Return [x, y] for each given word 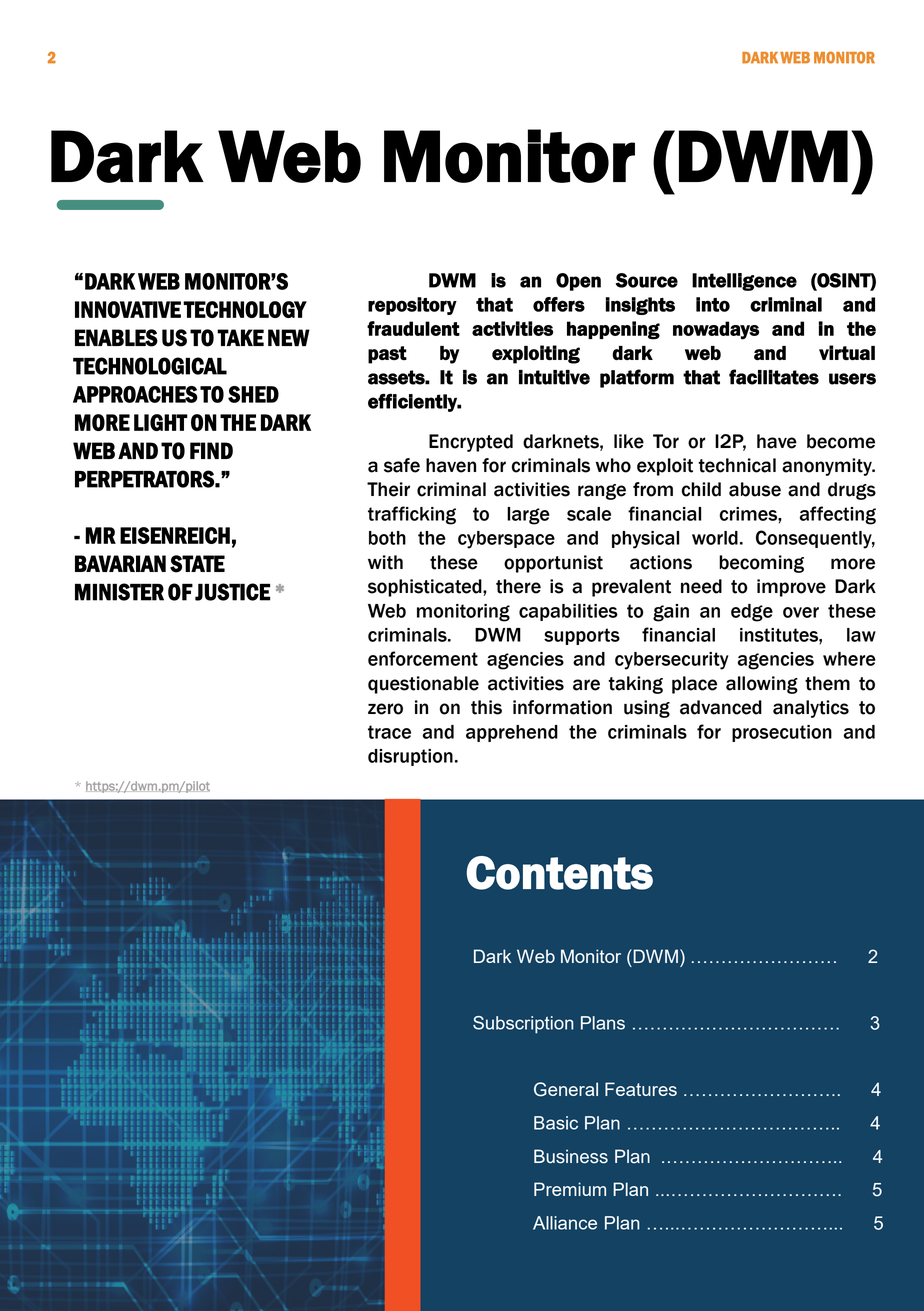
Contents [560, 873]
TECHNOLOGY [245, 309]
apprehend [512, 733]
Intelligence [744, 282]
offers [559, 304]
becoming [761, 564]
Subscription [523, 1025]
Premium [570, 1189]
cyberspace [506, 540]
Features [641, 1089]
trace [389, 732]
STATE [197, 564]
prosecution [782, 733]
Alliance [565, 1223]
